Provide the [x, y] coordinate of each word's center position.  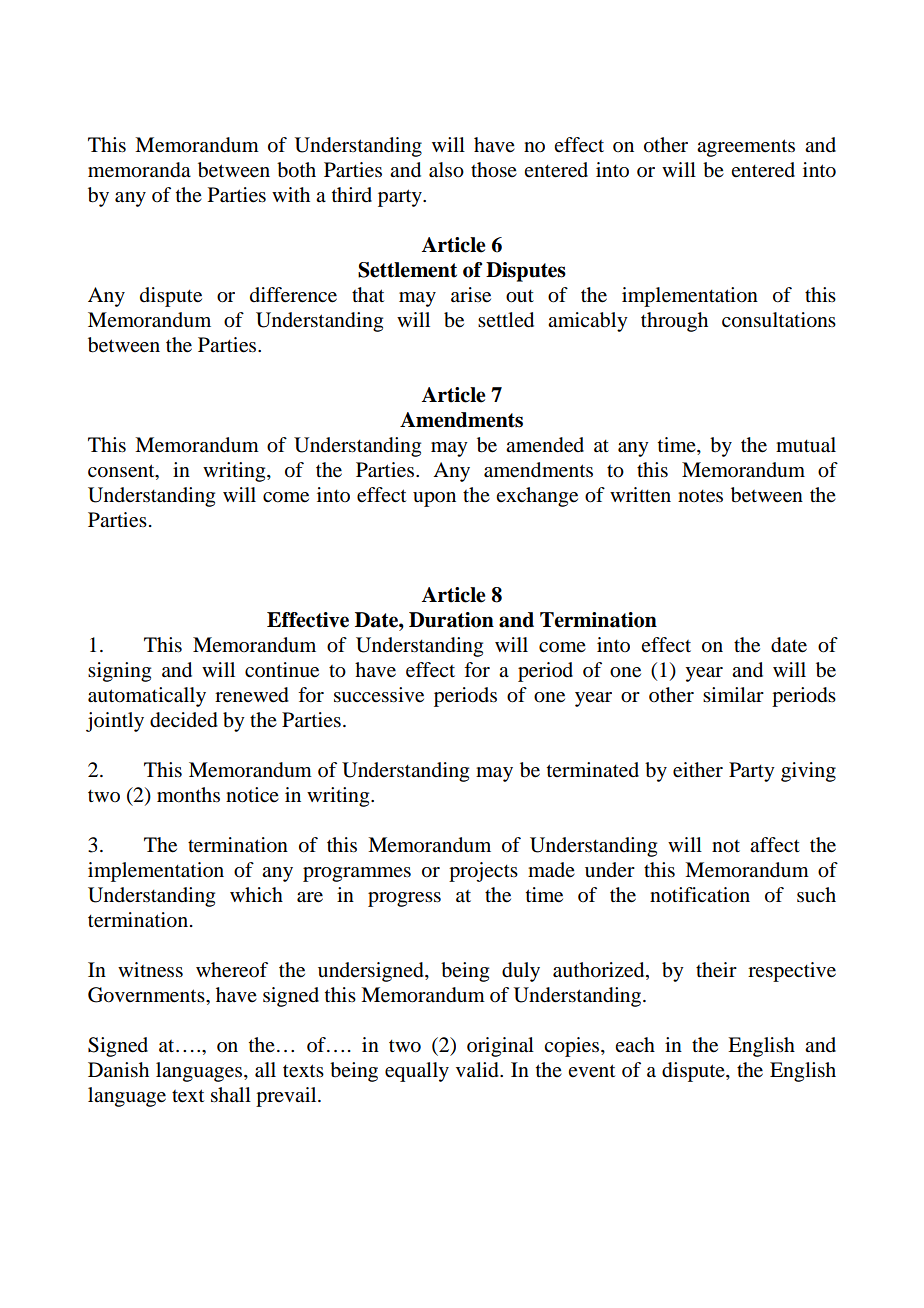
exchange [537, 497]
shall [231, 1095]
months [188, 795]
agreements [746, 148]
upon [434, 499]
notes [700, 496]
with [291, 194]
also [446, 170]
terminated [593, 770]
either [698, 770]
